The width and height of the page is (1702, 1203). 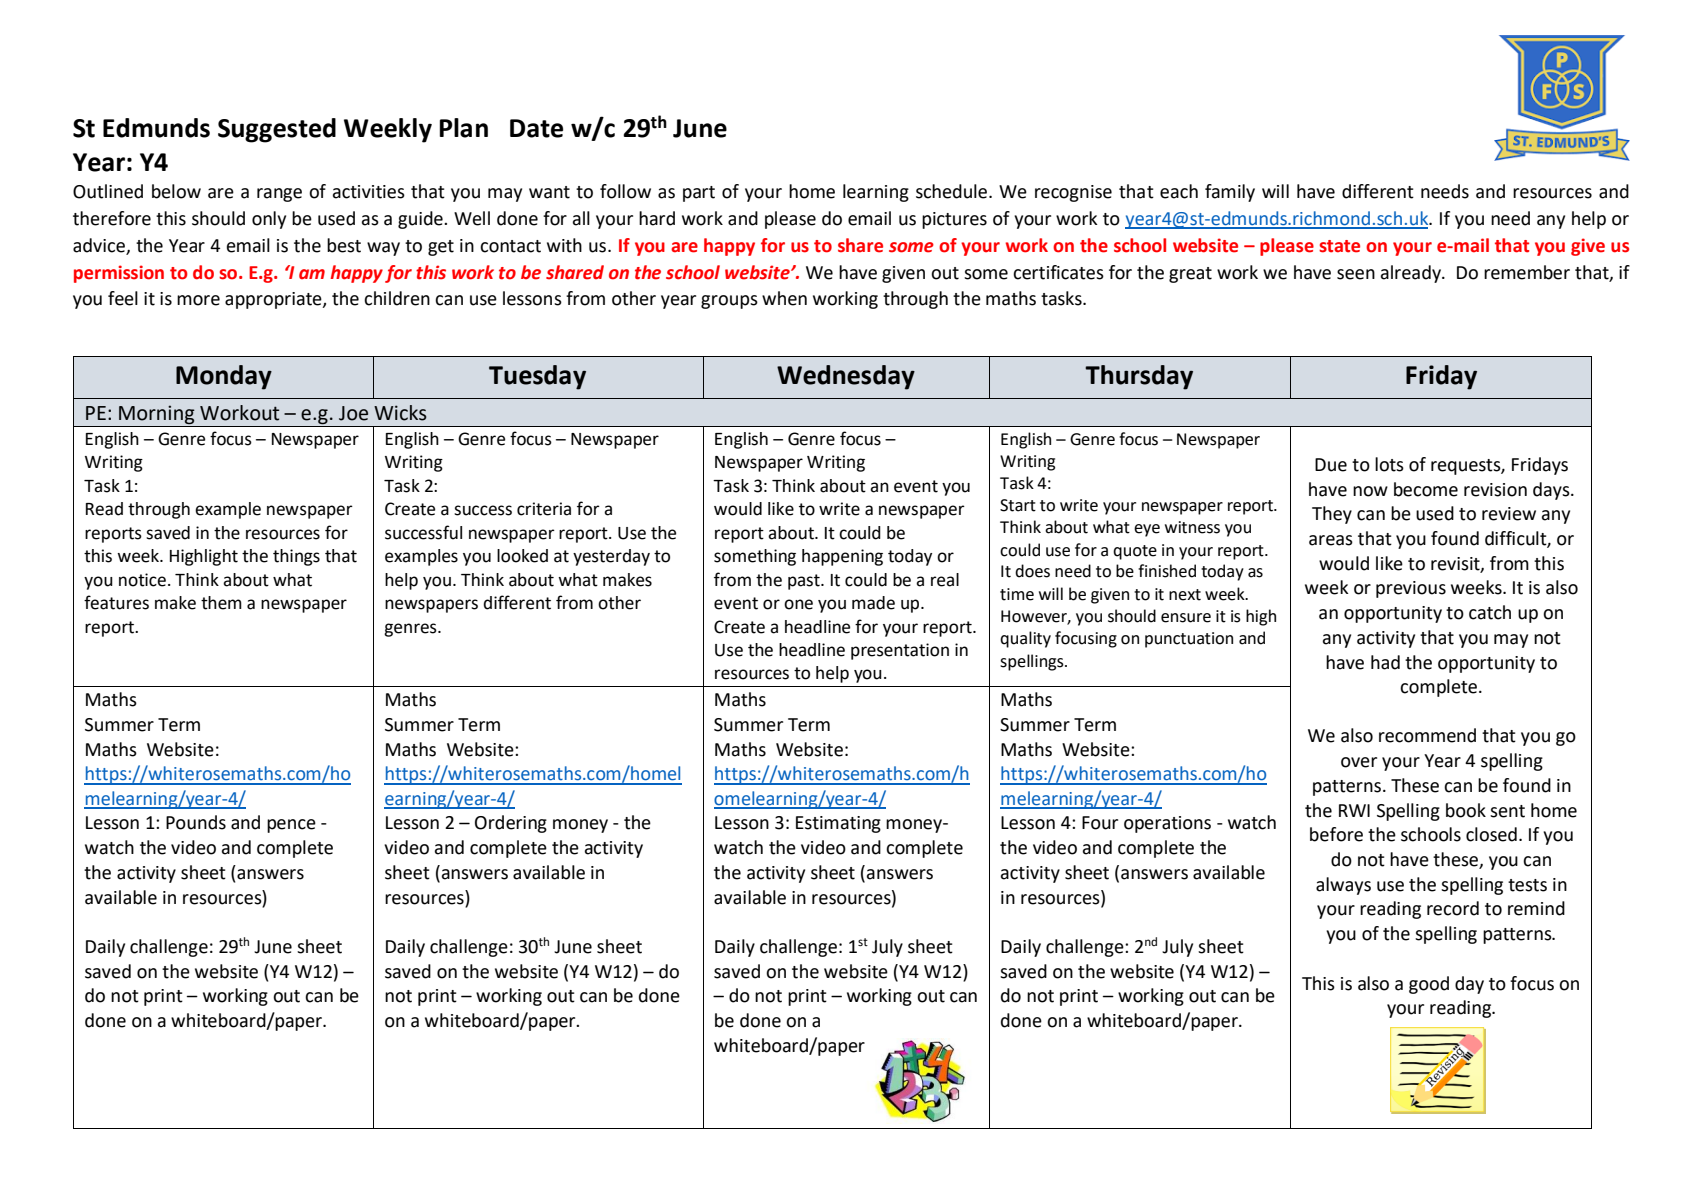 I want to click on Estimating, so click(x=838, y=824).
